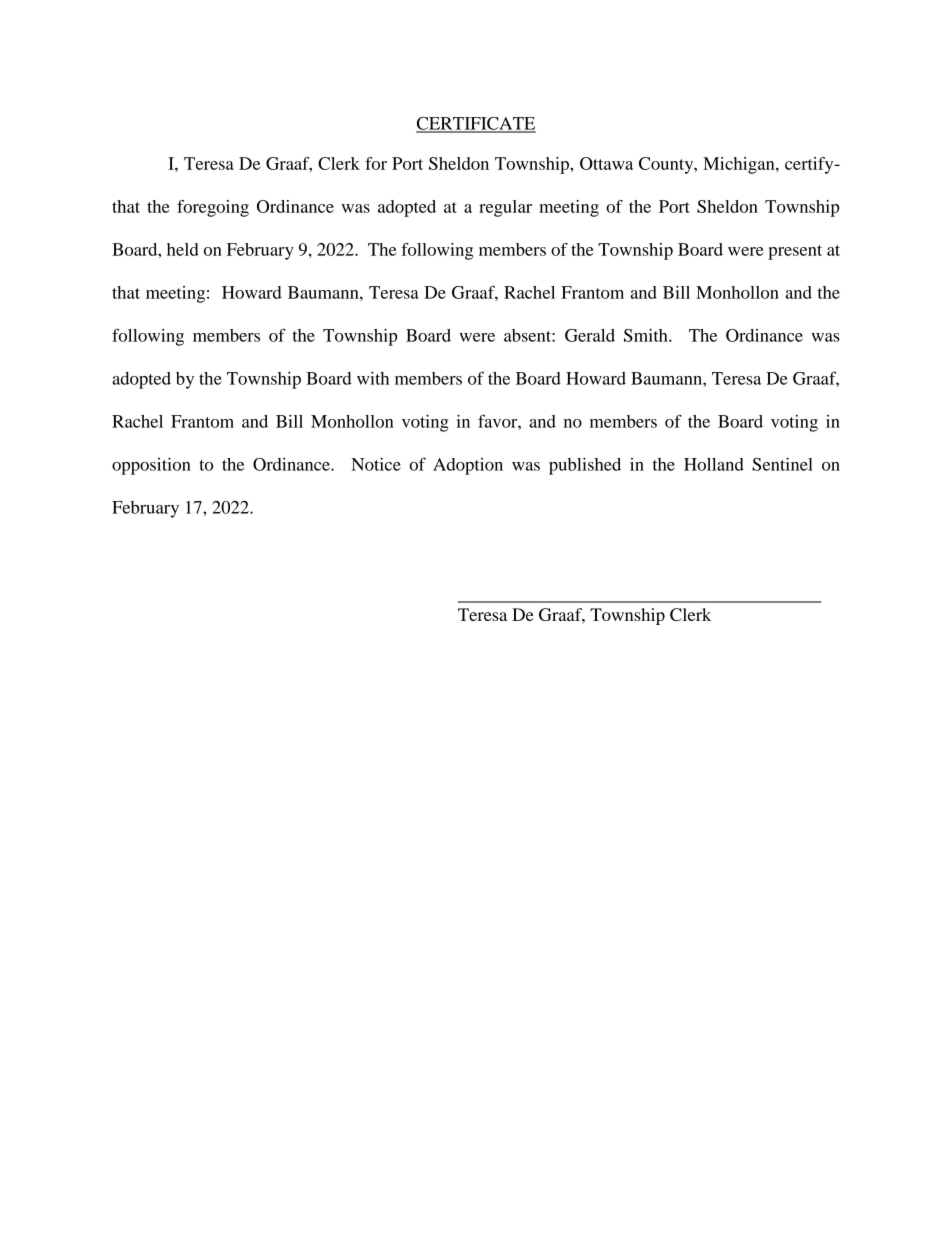  What do you see at coordinates (376, 464) in the screenshot?
I see `Notice` at bounding box center [376, 464].
